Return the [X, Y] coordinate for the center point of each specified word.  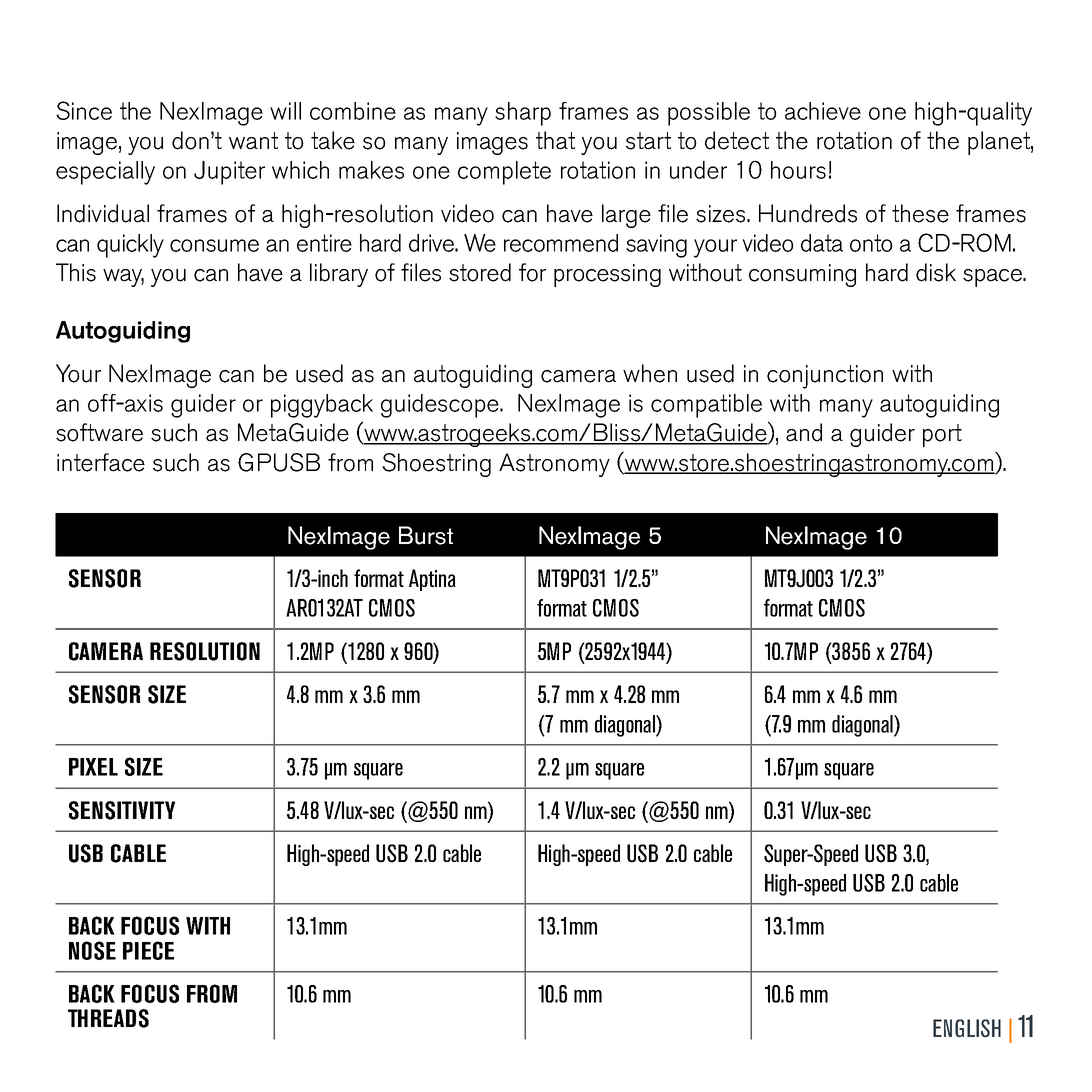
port [942, 435]
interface [101, 462]
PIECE [148, 950]
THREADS [108, 1018]
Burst [426, 535]
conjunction [825, 377]
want [253, 141]
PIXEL [93, 767]
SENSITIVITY [122, 810]
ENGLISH [967, 1028]
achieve [823, 111]
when [650, 373]
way [123, 278]
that [555, 140]
